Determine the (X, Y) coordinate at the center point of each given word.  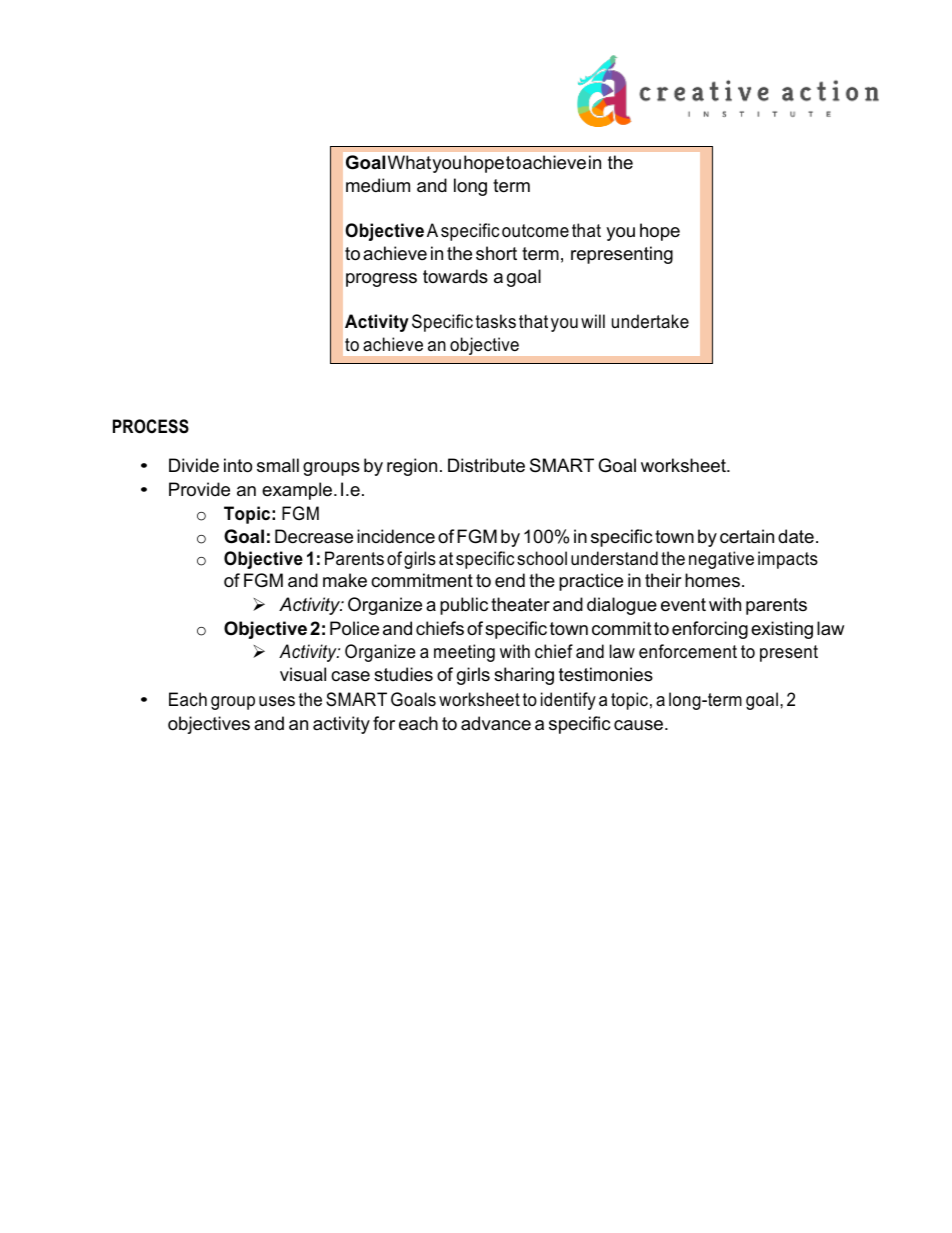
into (238, 465)
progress (381, 280)
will (593, 321)
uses (277, 701)
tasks (496, 321)
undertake (650, 321)
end (510, 580)
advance (496, 723)
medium (378, 185)
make (345, 580)
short (496, 253)
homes (712, 580)
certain (747, 536)
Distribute (486, 465)
